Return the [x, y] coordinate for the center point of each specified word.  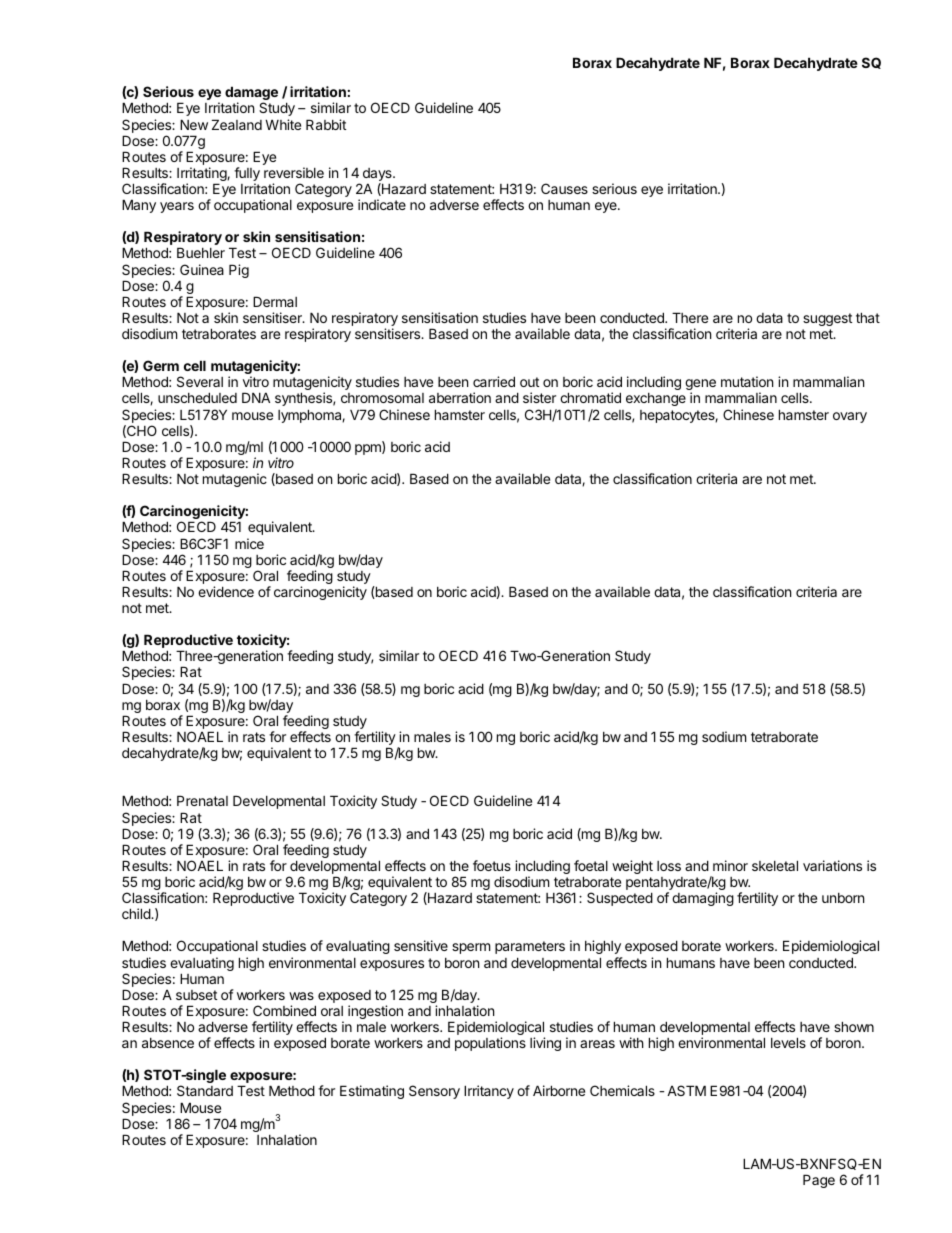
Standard [205, 1090]
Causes [564, 188]
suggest [827, 319]
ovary [850, 417]
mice [249, 543]
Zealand [237, 124]
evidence [226, 591]
